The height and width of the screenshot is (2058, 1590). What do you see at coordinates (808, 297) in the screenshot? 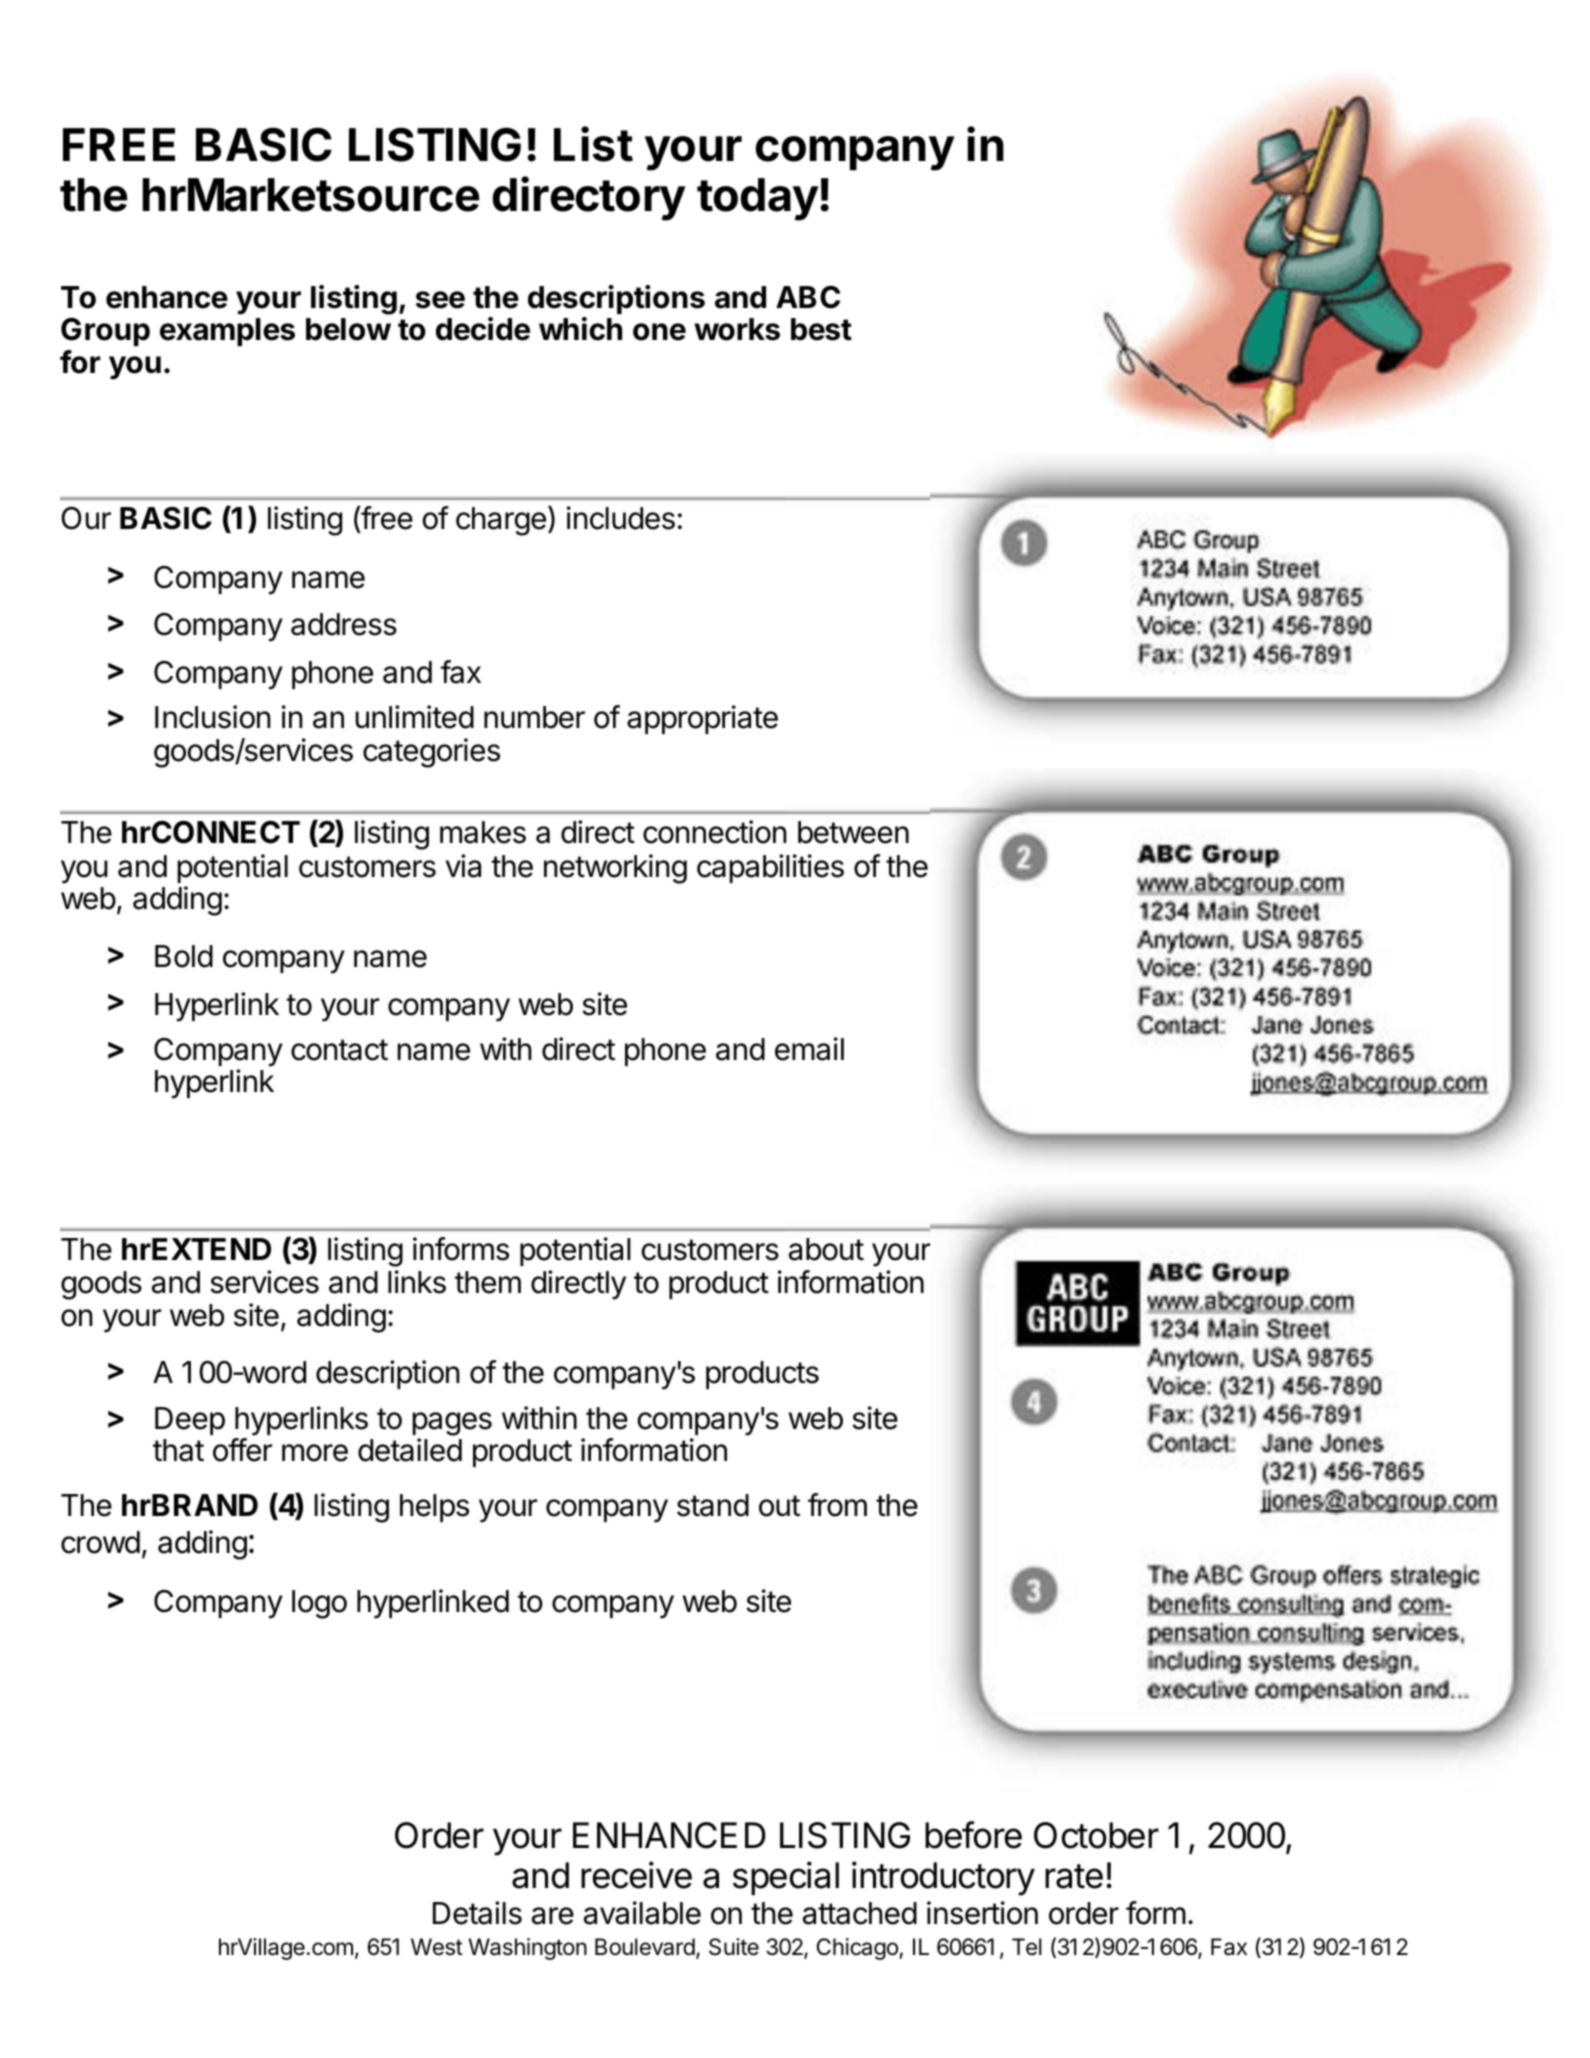
I see `ABC` at bounding box center [808, 297].
